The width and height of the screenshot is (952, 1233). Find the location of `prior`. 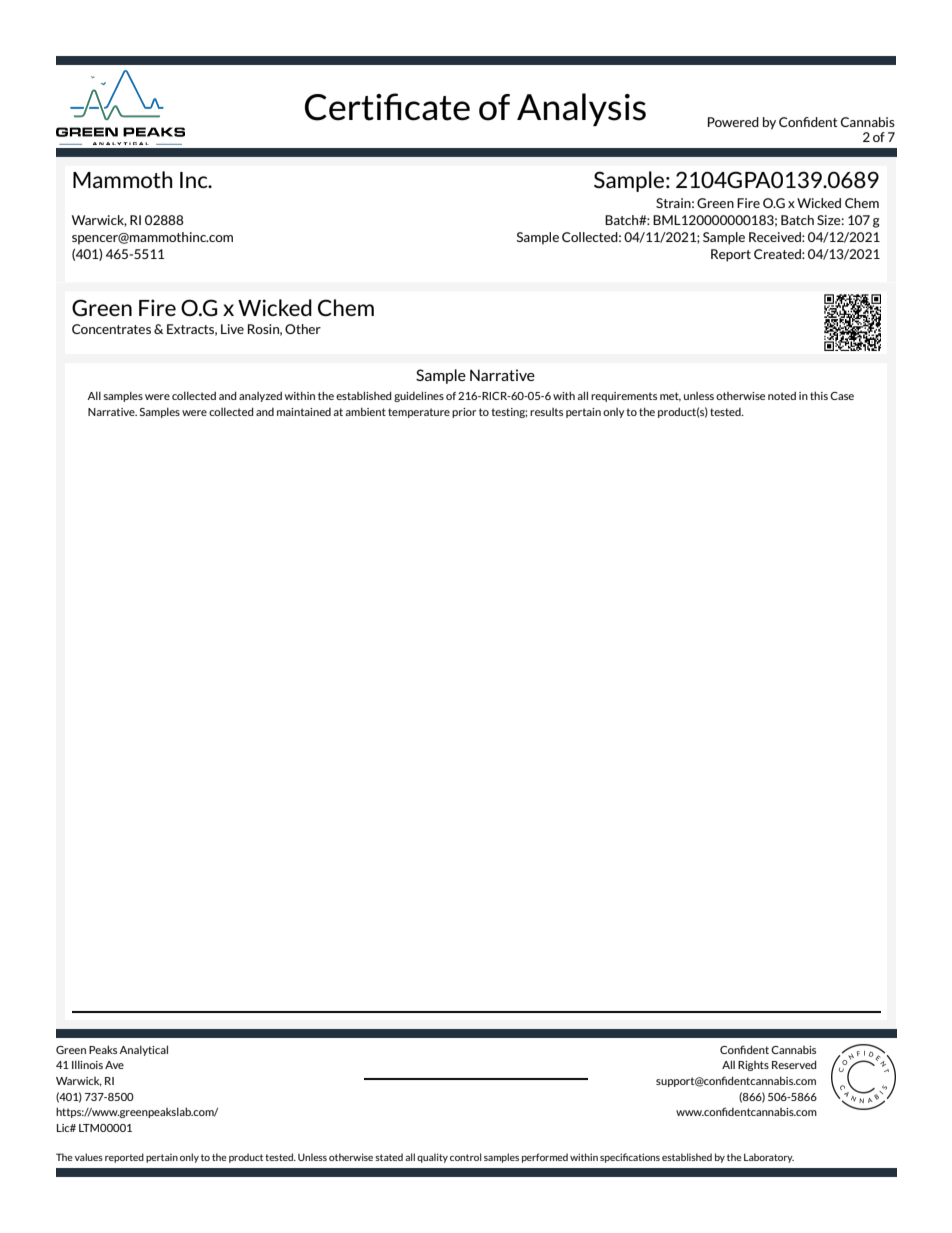

prior is located at coordinates (464, 413).
